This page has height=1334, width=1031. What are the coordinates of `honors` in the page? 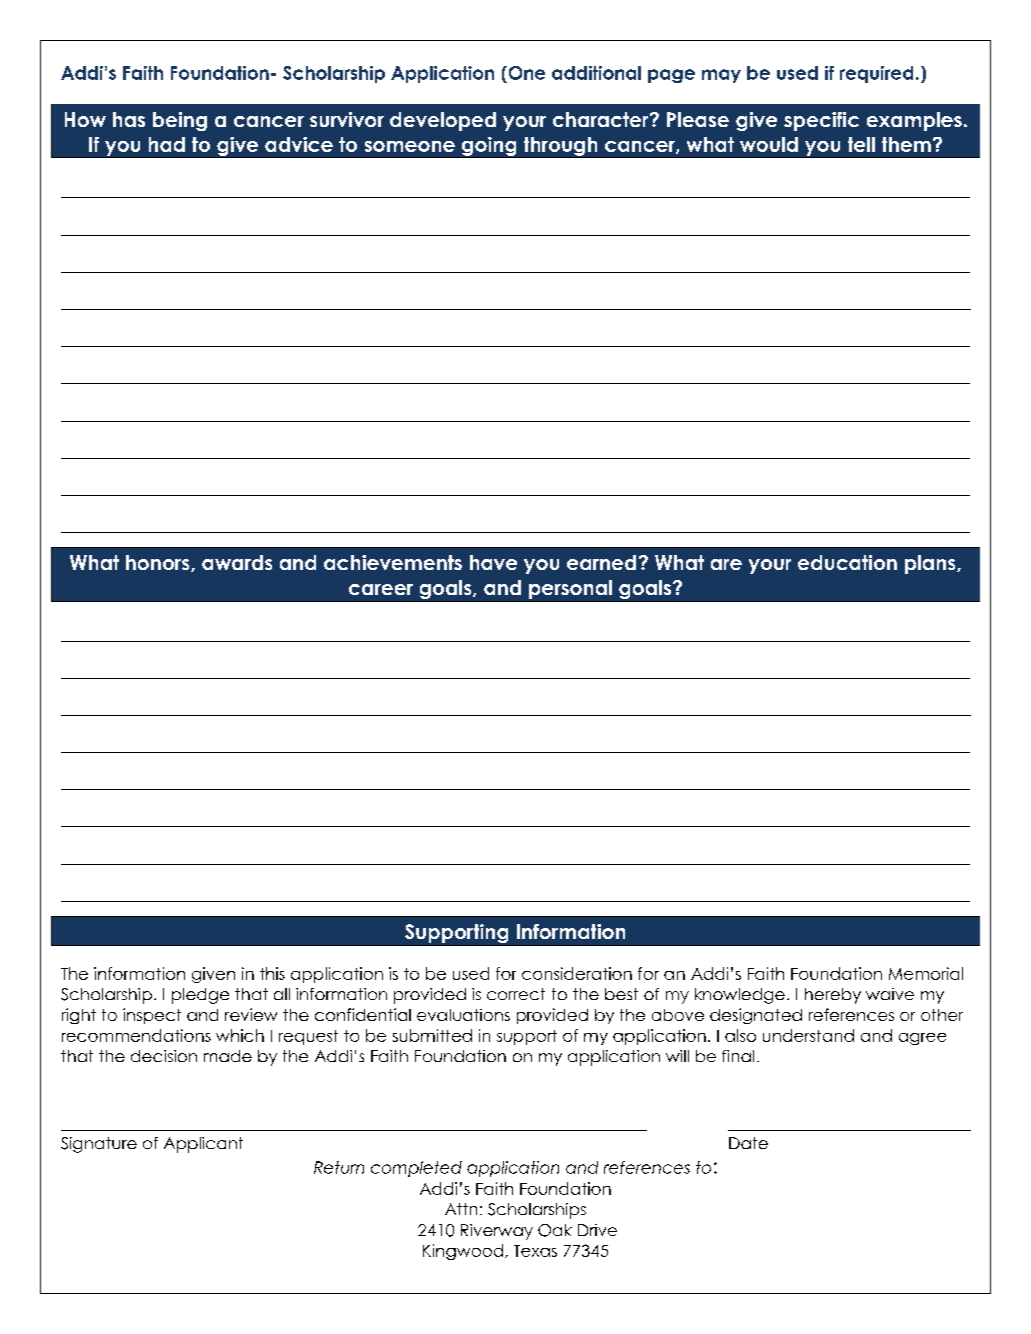 It's located at (159, 563).
